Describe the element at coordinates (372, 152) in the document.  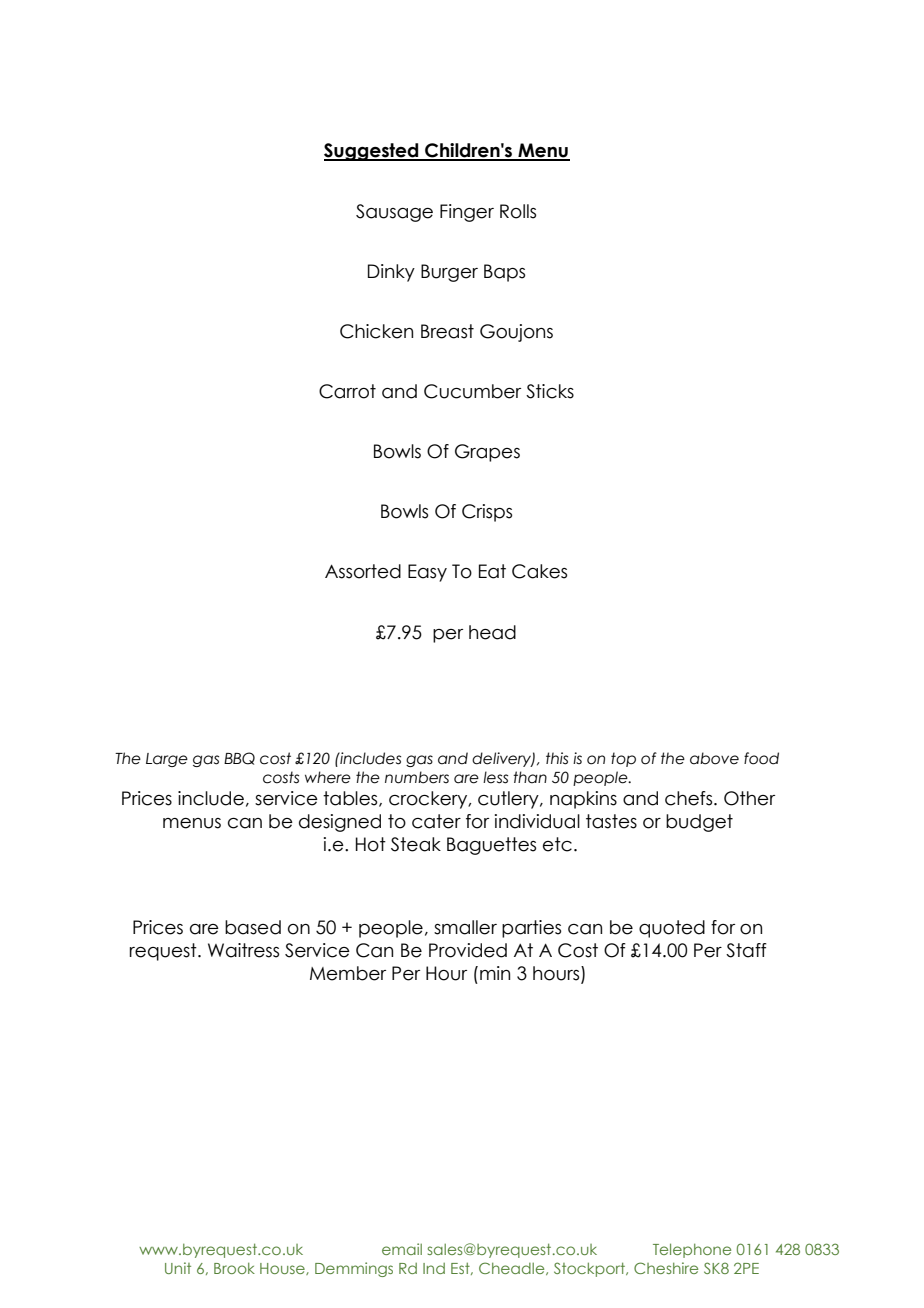
I see `Suggested` at that location.
